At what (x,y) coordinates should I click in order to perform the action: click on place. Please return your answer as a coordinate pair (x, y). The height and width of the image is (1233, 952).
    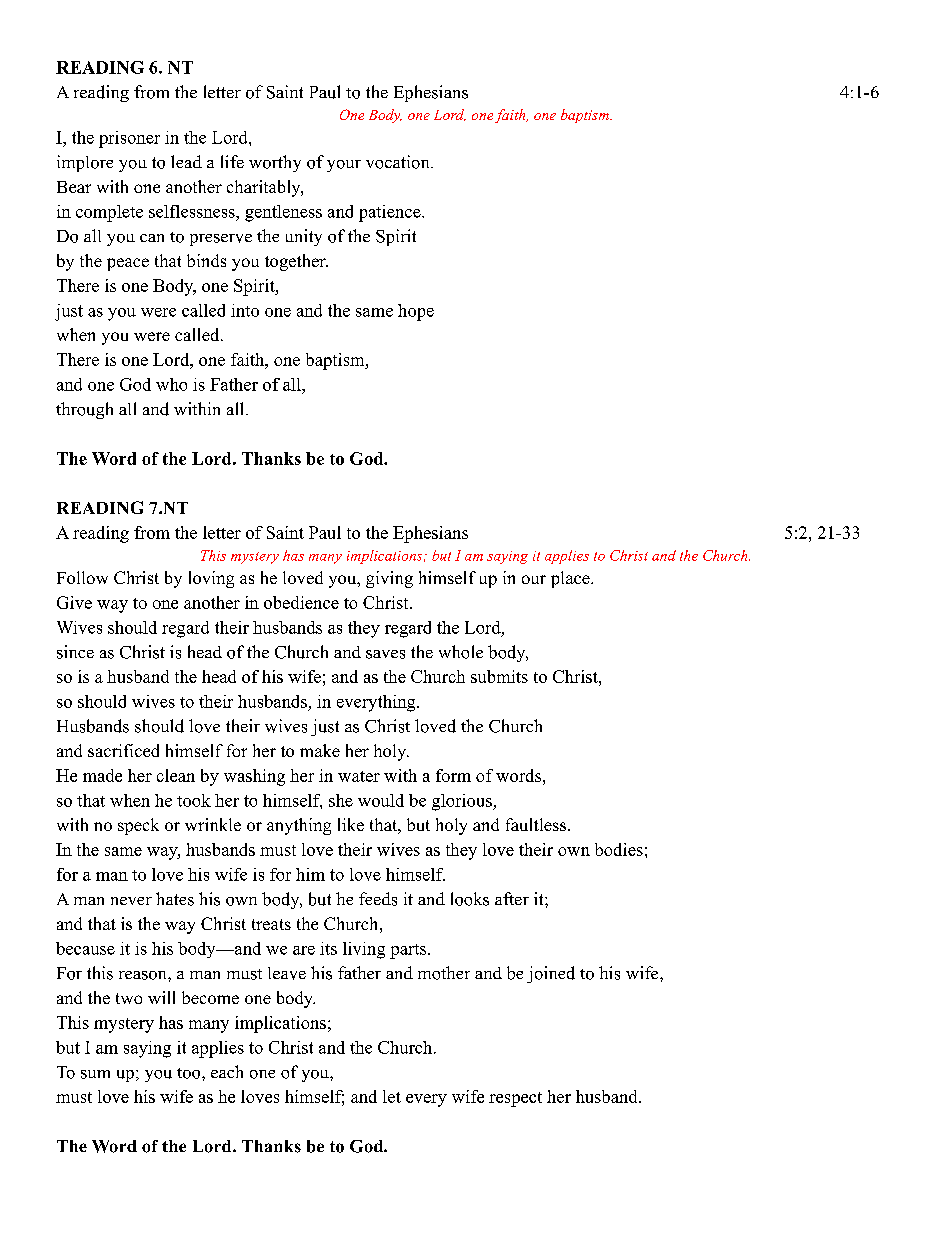
    Looking at the image, I should click on (571, 579).
